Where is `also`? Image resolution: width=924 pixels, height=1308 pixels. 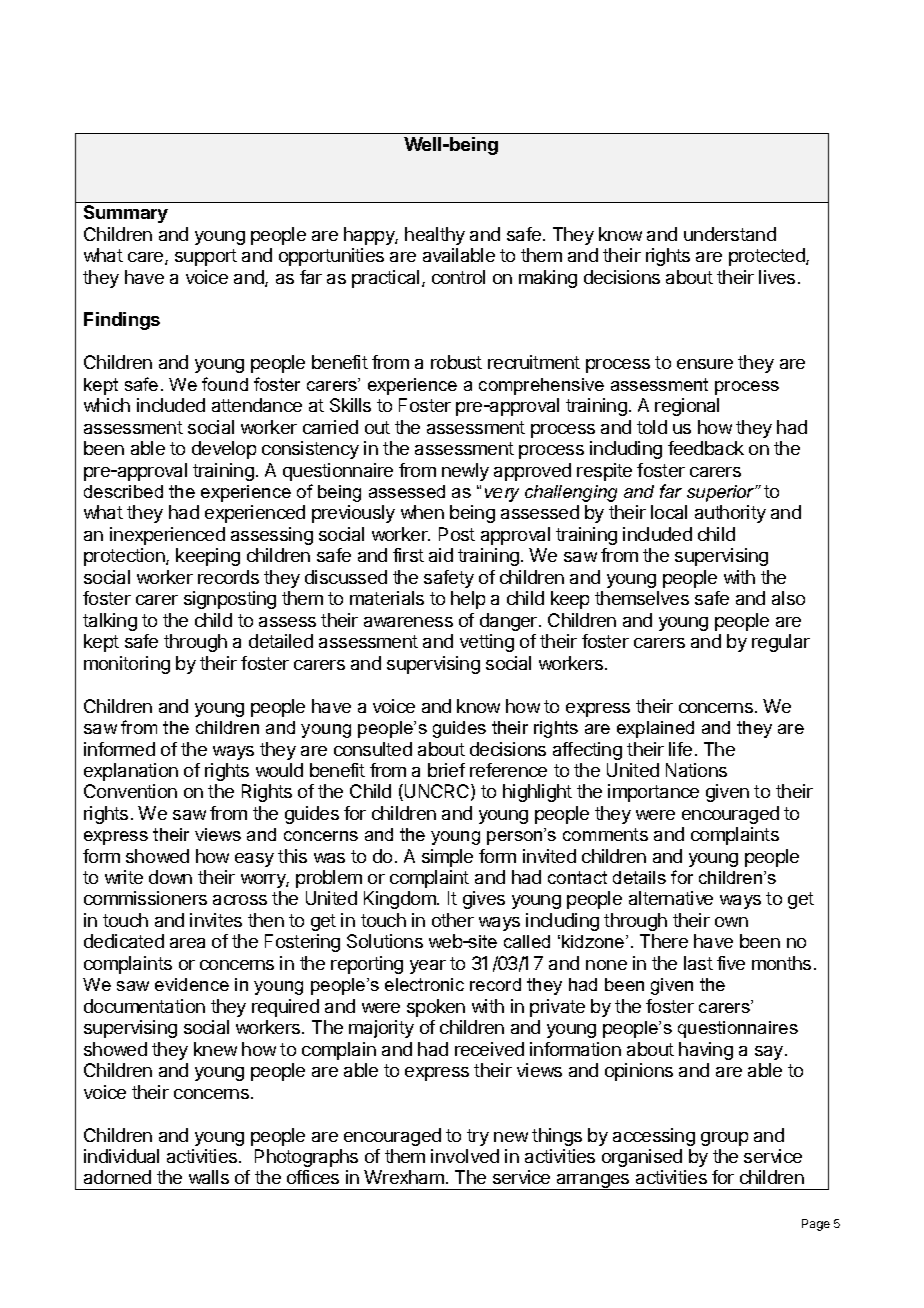
also is located at coordinates (788, 598).
